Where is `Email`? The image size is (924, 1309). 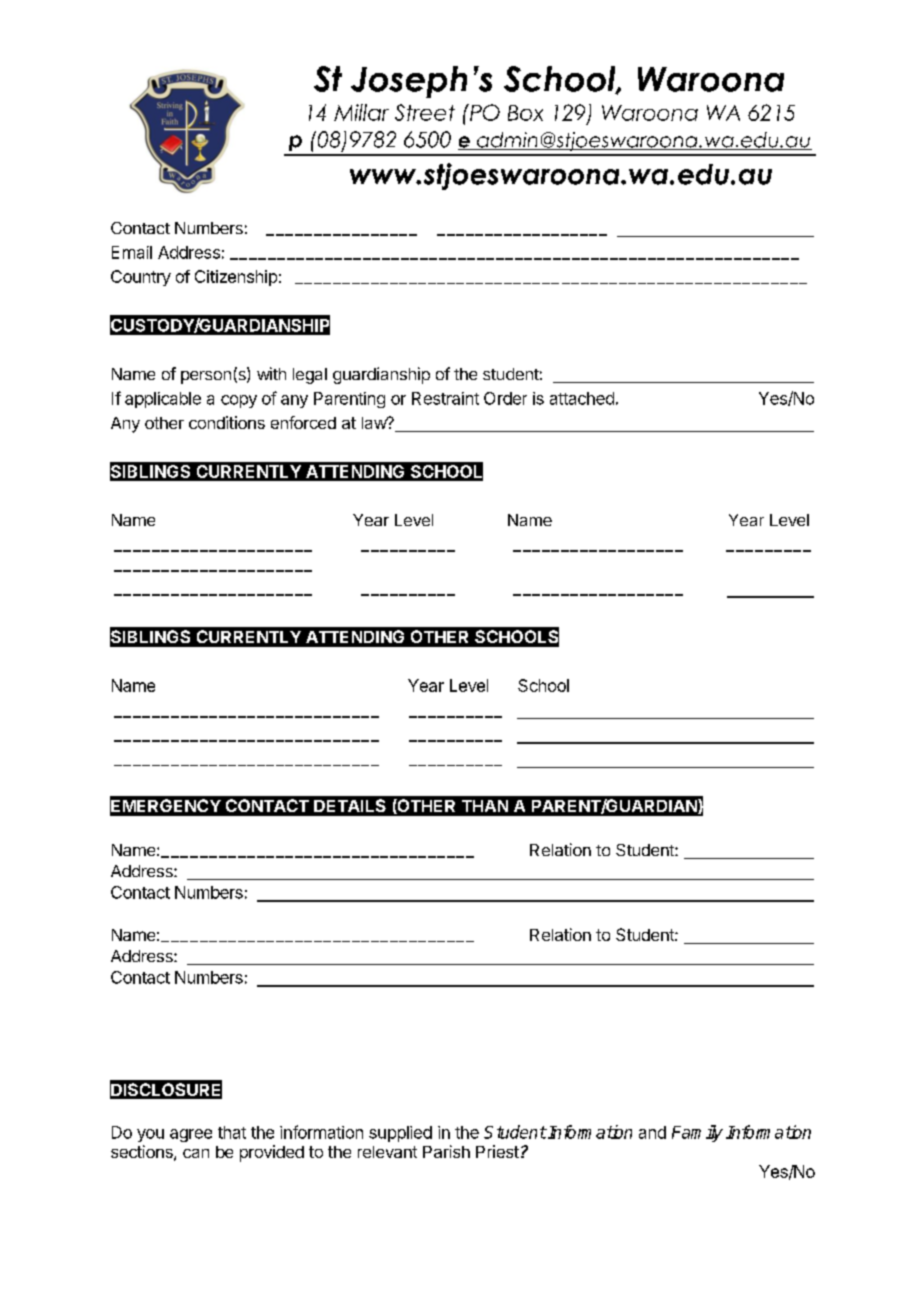
Email is located at coordinates (132, 252).
